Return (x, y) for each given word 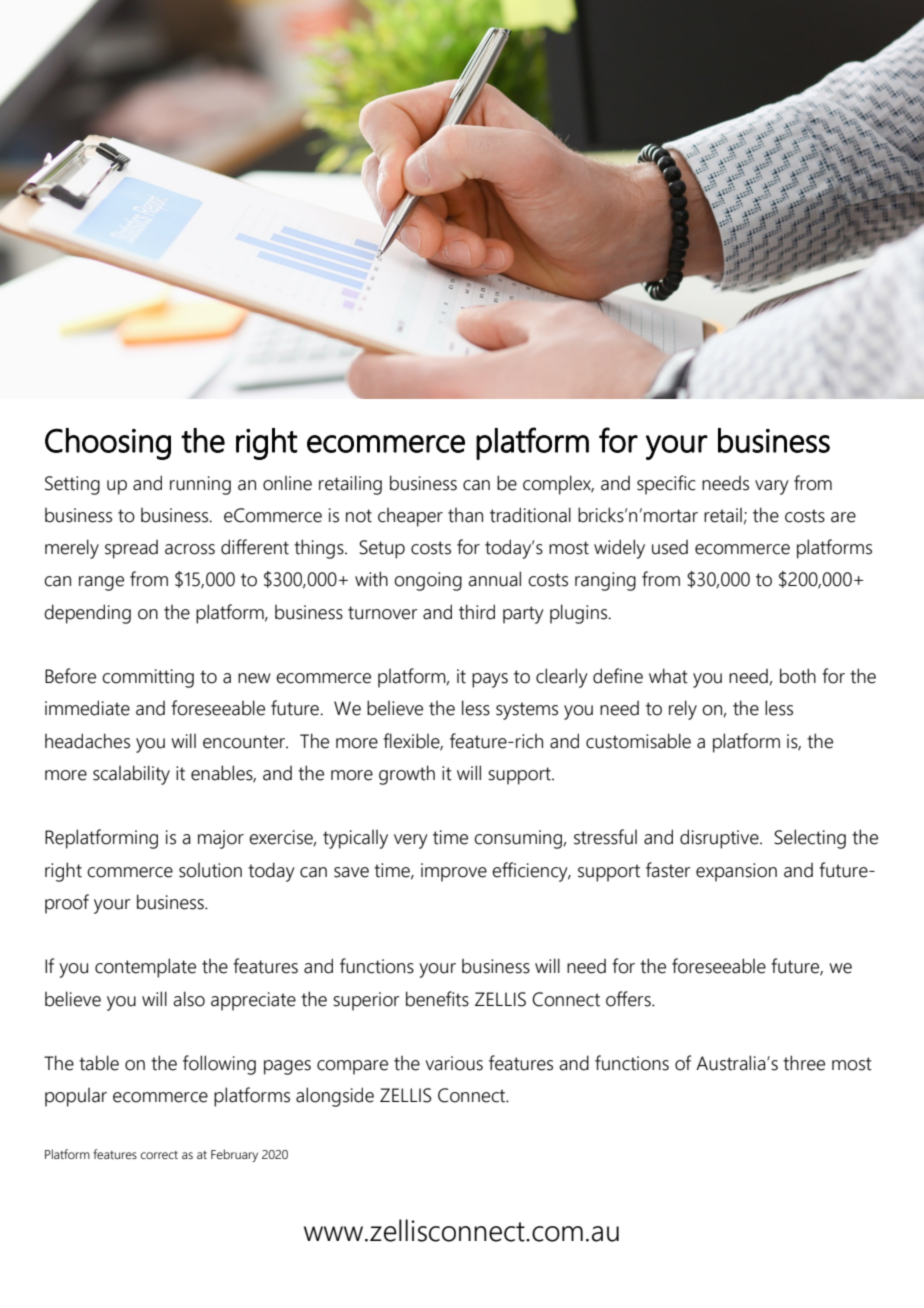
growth (407, 775)
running (200, 485)
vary (772, 487)
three (804, 1063)
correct (159, 1155)
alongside (335, 1097)
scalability (131, 775)
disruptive (720, 839)
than (465, 515)
